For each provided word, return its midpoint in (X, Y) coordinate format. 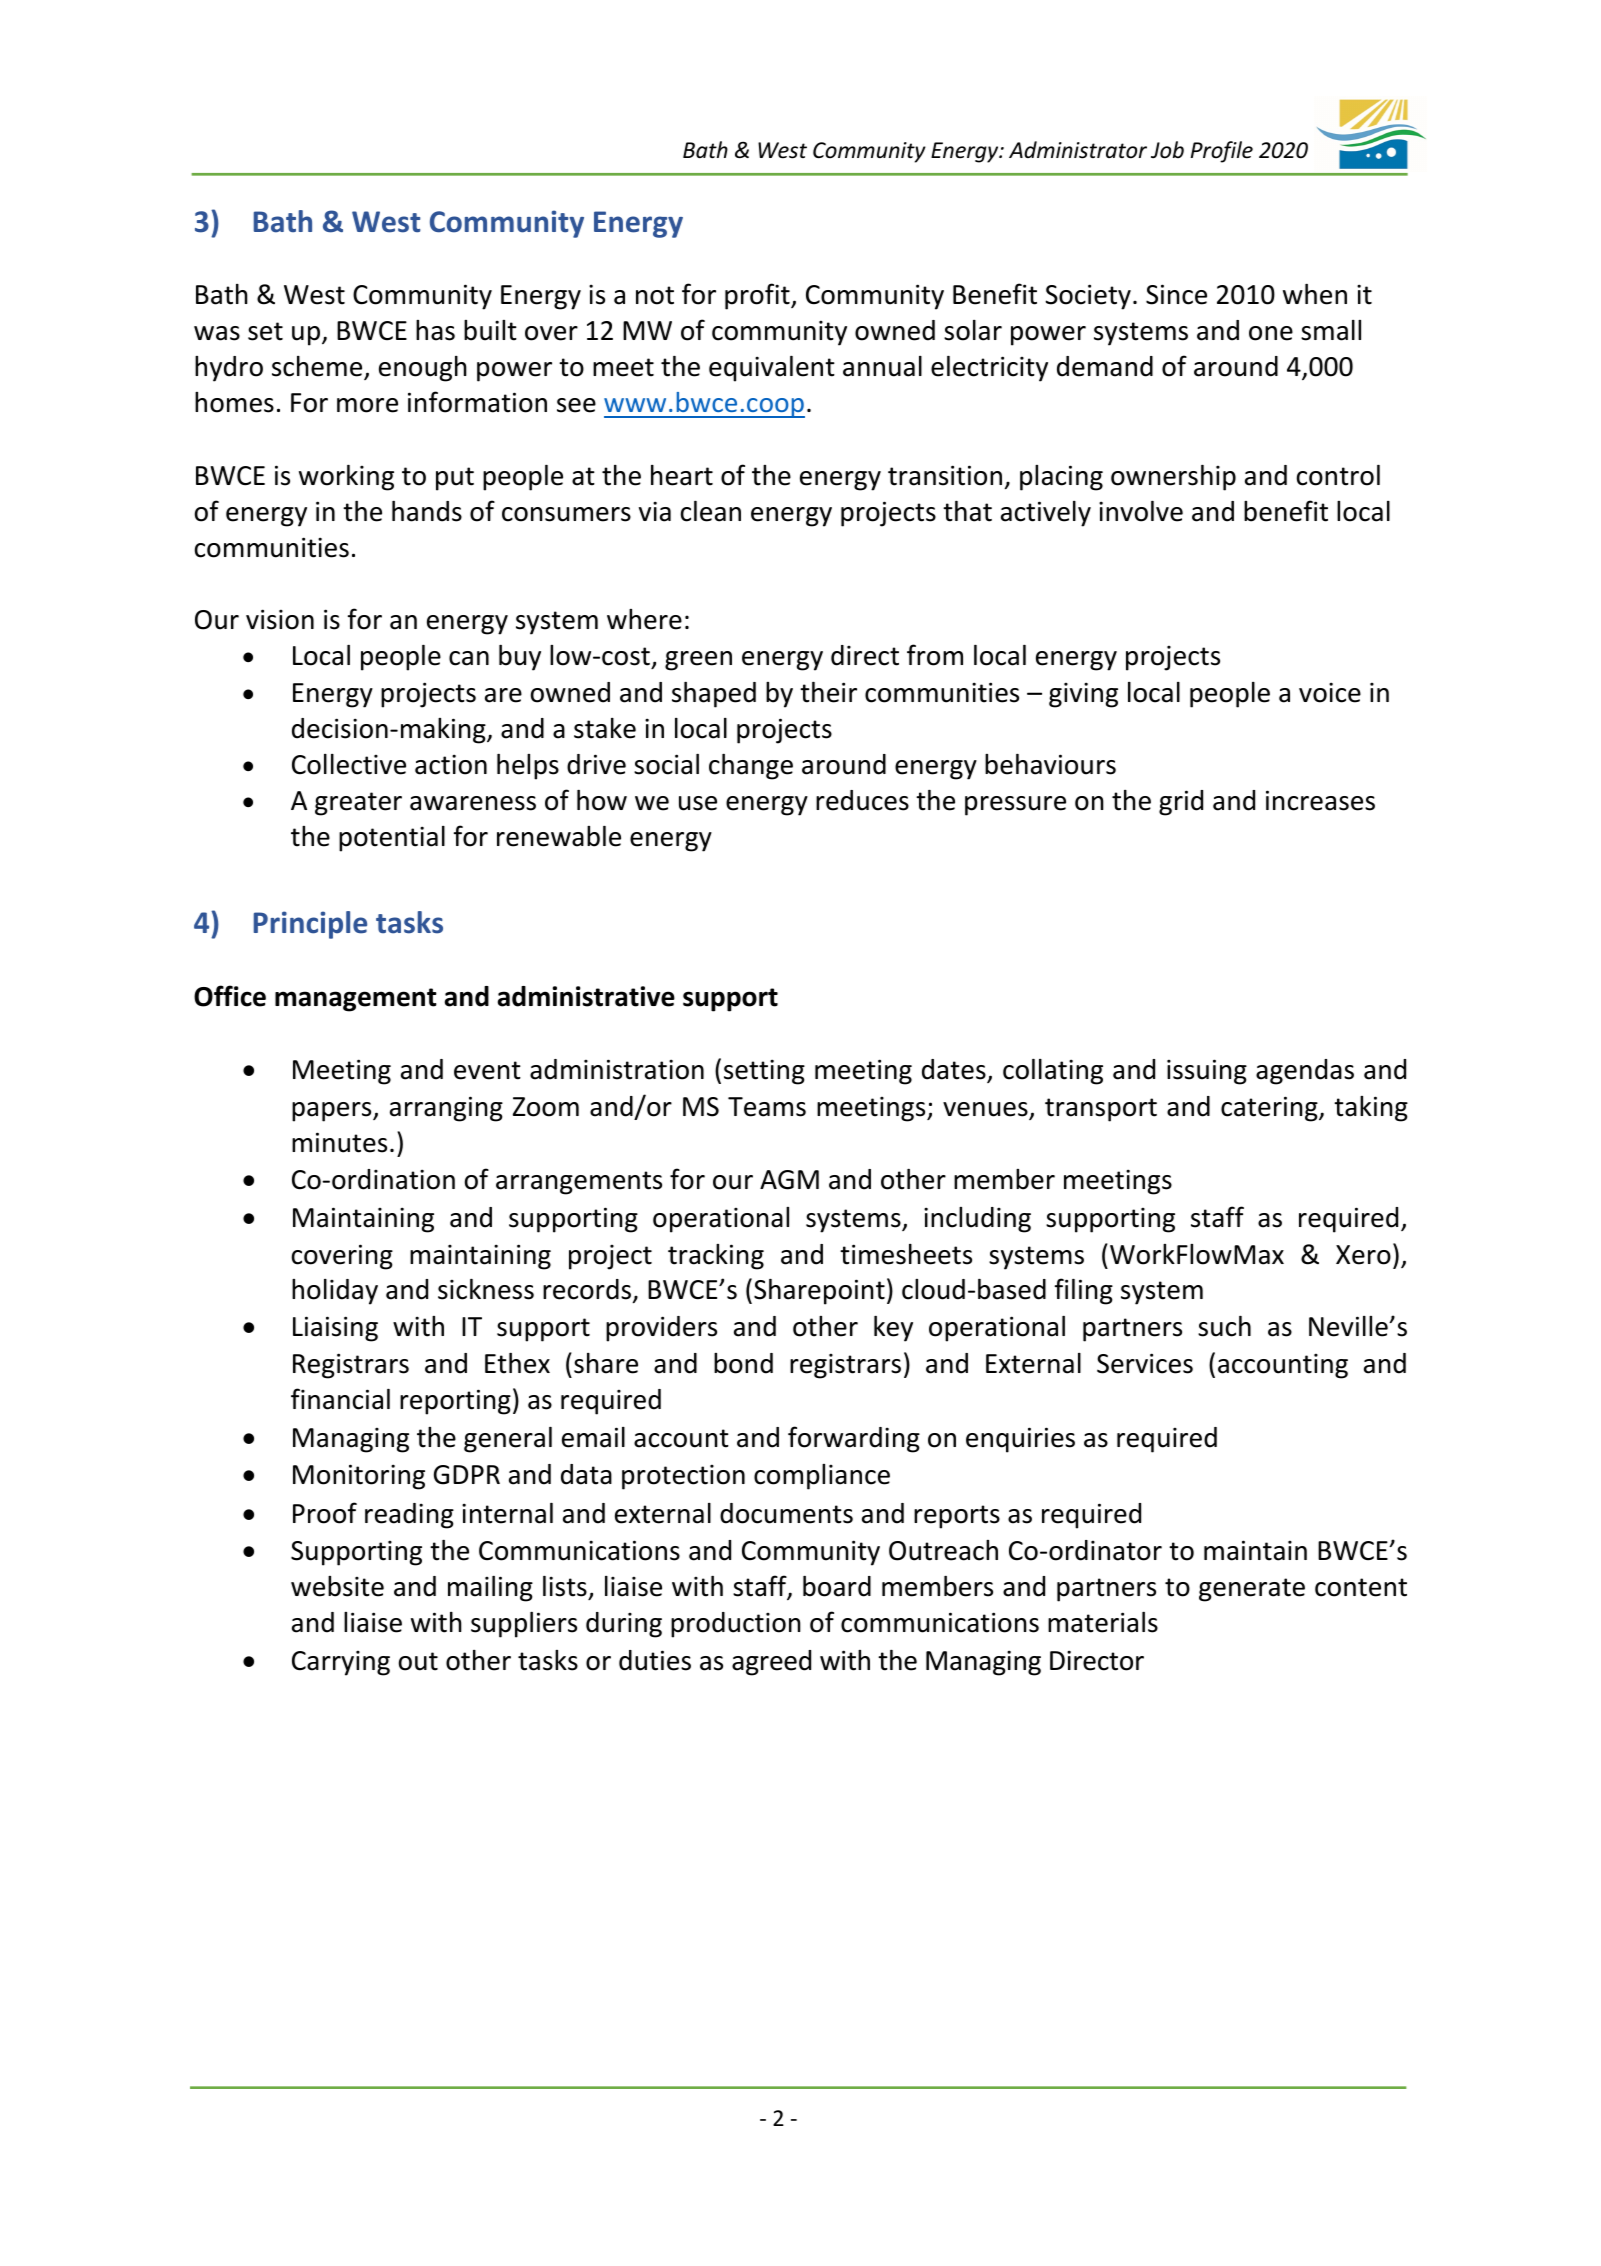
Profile (1222, 152)
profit (758, 296)
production (736, 1625)
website (337, 1586)
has (435, 330)
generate (1252, 1590)
